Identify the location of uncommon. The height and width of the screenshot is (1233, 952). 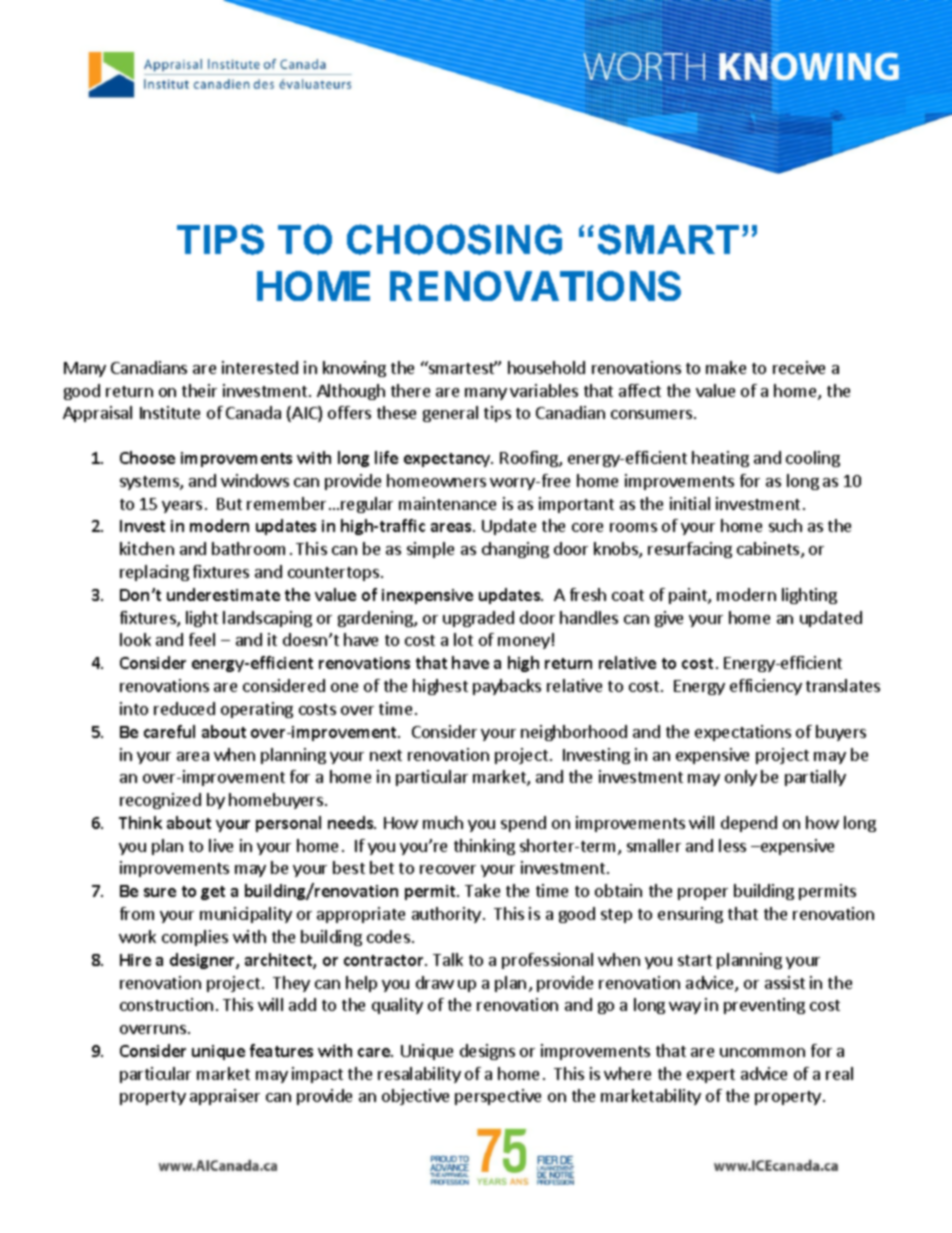
(762, 1052).
